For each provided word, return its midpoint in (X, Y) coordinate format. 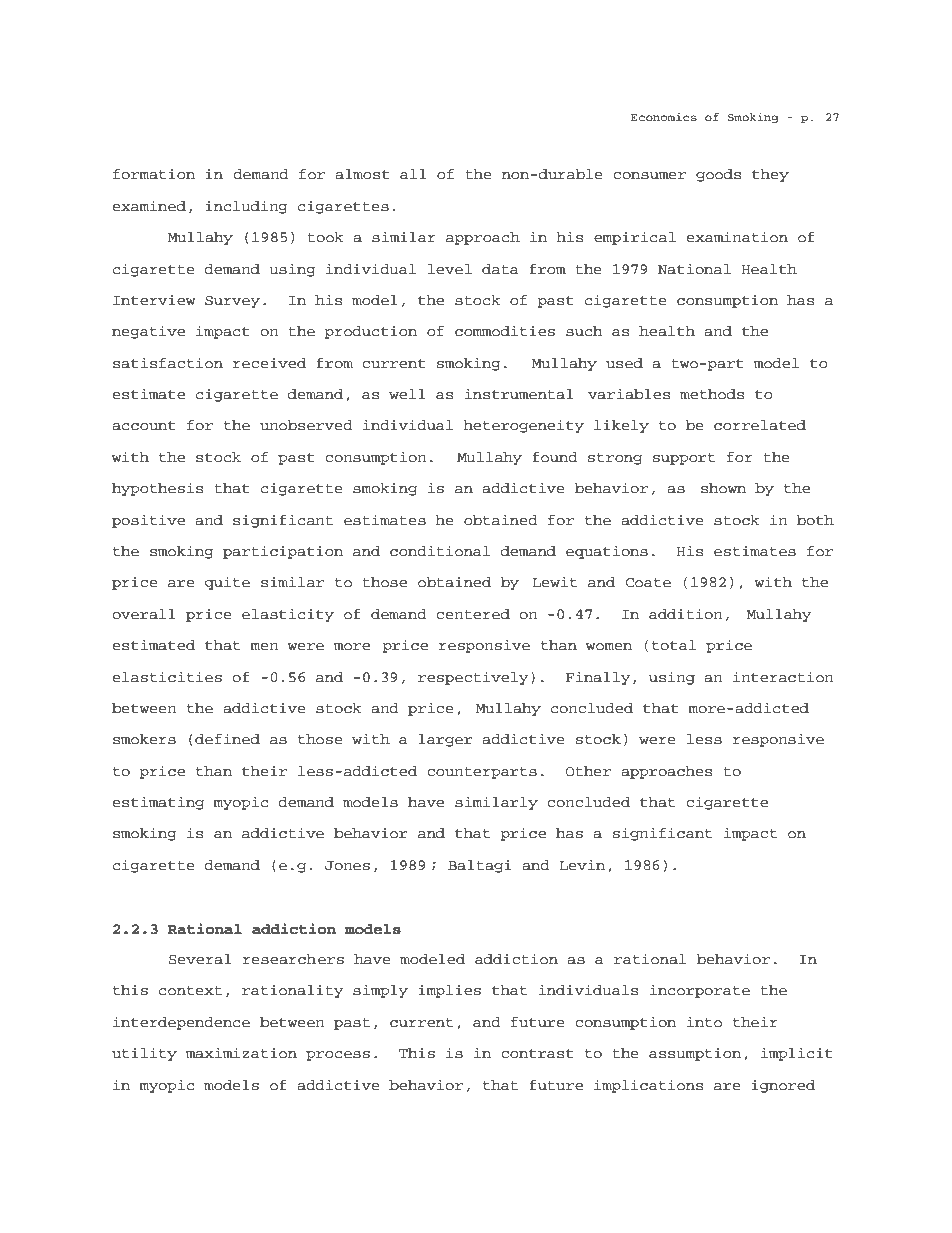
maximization (241, 1053)
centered (473, 614)
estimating (158, 803)
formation (154, 174)
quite (227, 583)
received (269, 363)
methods (712, 394)
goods (718, 175)
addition (686, 614)
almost (362, 174)
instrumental (519, 394)
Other (588, 771)
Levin (582, 864)
